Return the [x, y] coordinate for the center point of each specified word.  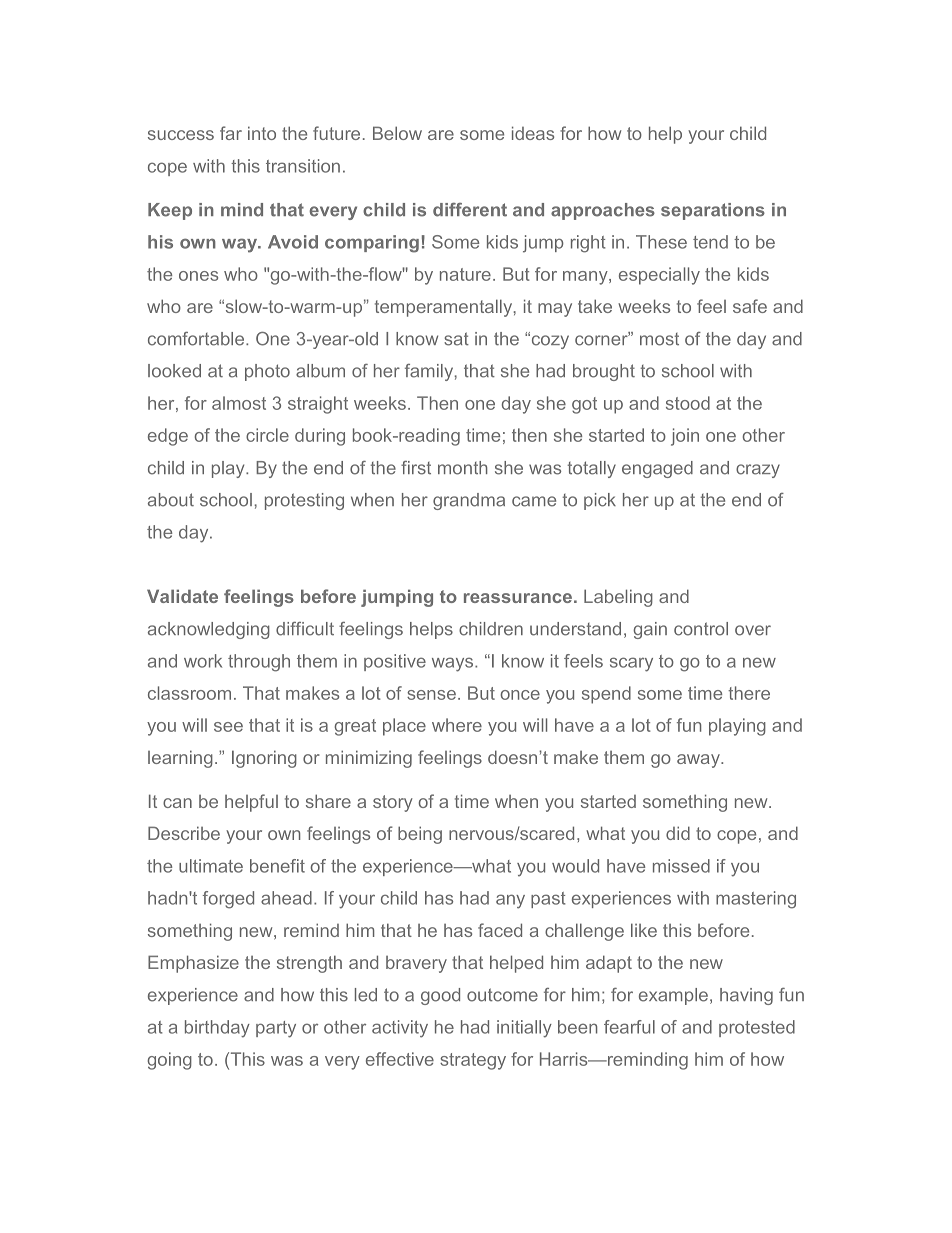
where [457, 725]
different [470, 210]
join [685, 437]
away [699, 761]
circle [267, 435]
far [231, 133]
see [228, 727]
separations [713, 211]
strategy [473, 1061]
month [463, 468]
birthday [217, 1029]
